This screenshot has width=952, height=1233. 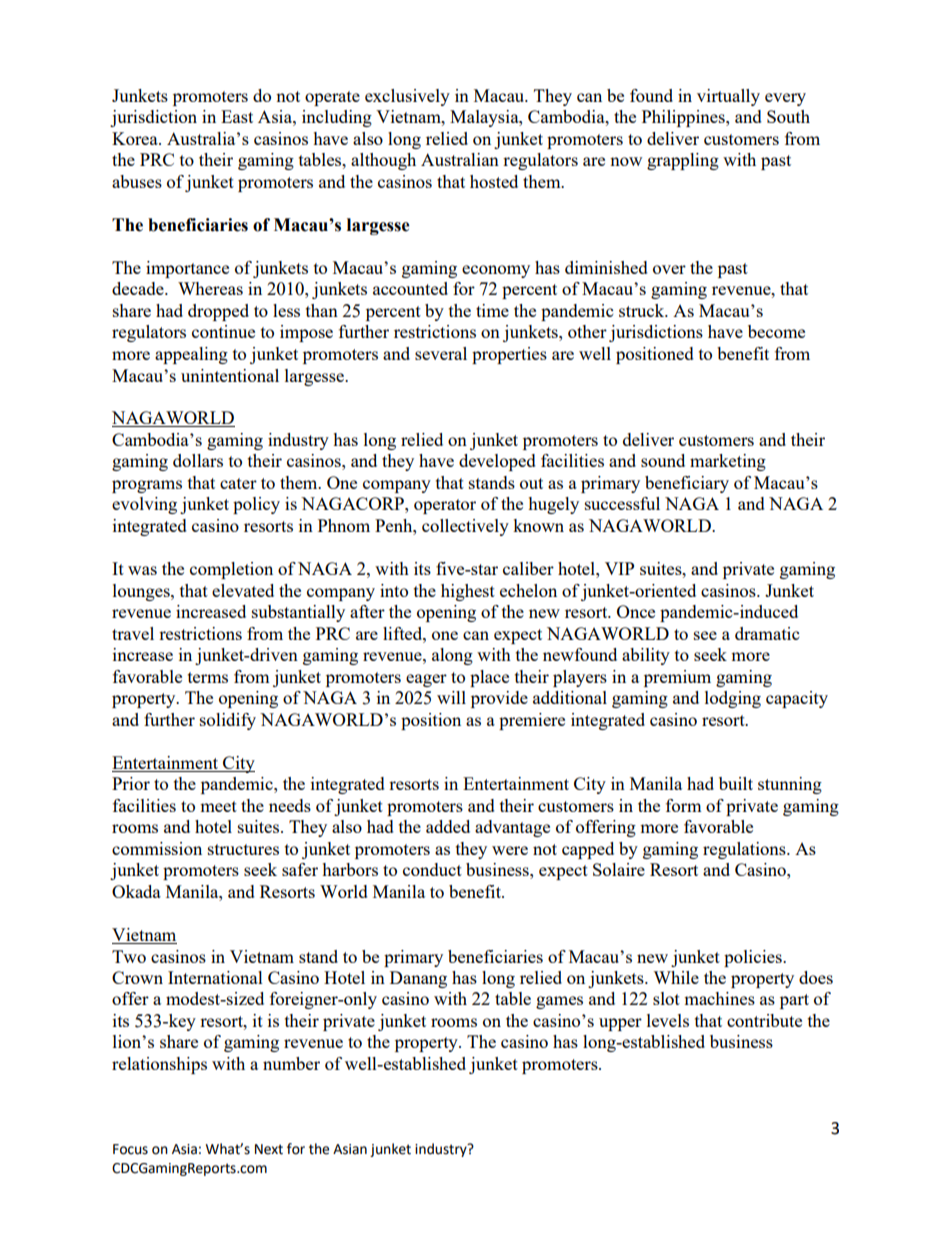 I want to click on Next, so click(x=269, y=1149).
